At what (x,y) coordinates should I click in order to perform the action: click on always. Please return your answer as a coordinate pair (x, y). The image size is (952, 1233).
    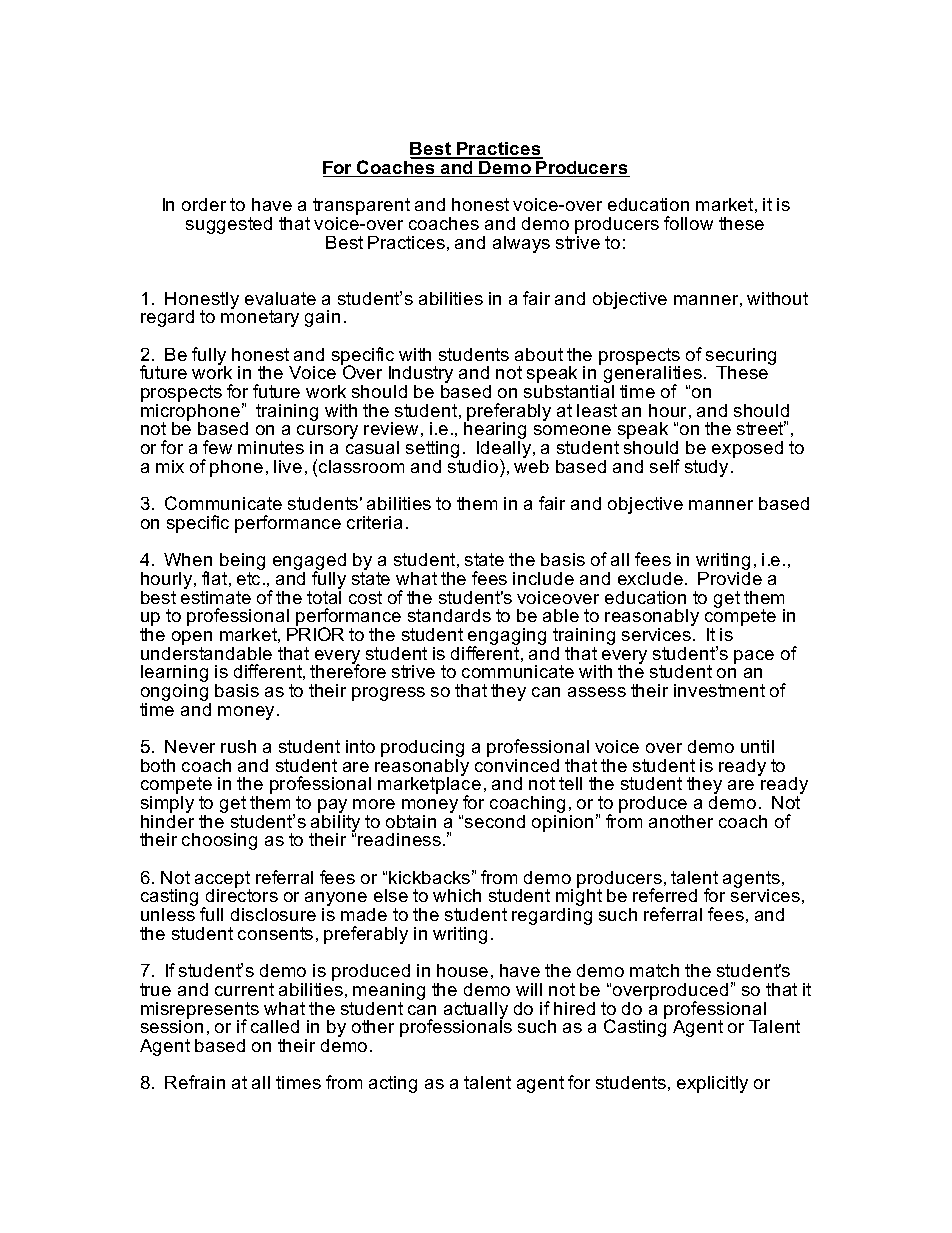
    Looking at the image, I should click on (521, 244).
